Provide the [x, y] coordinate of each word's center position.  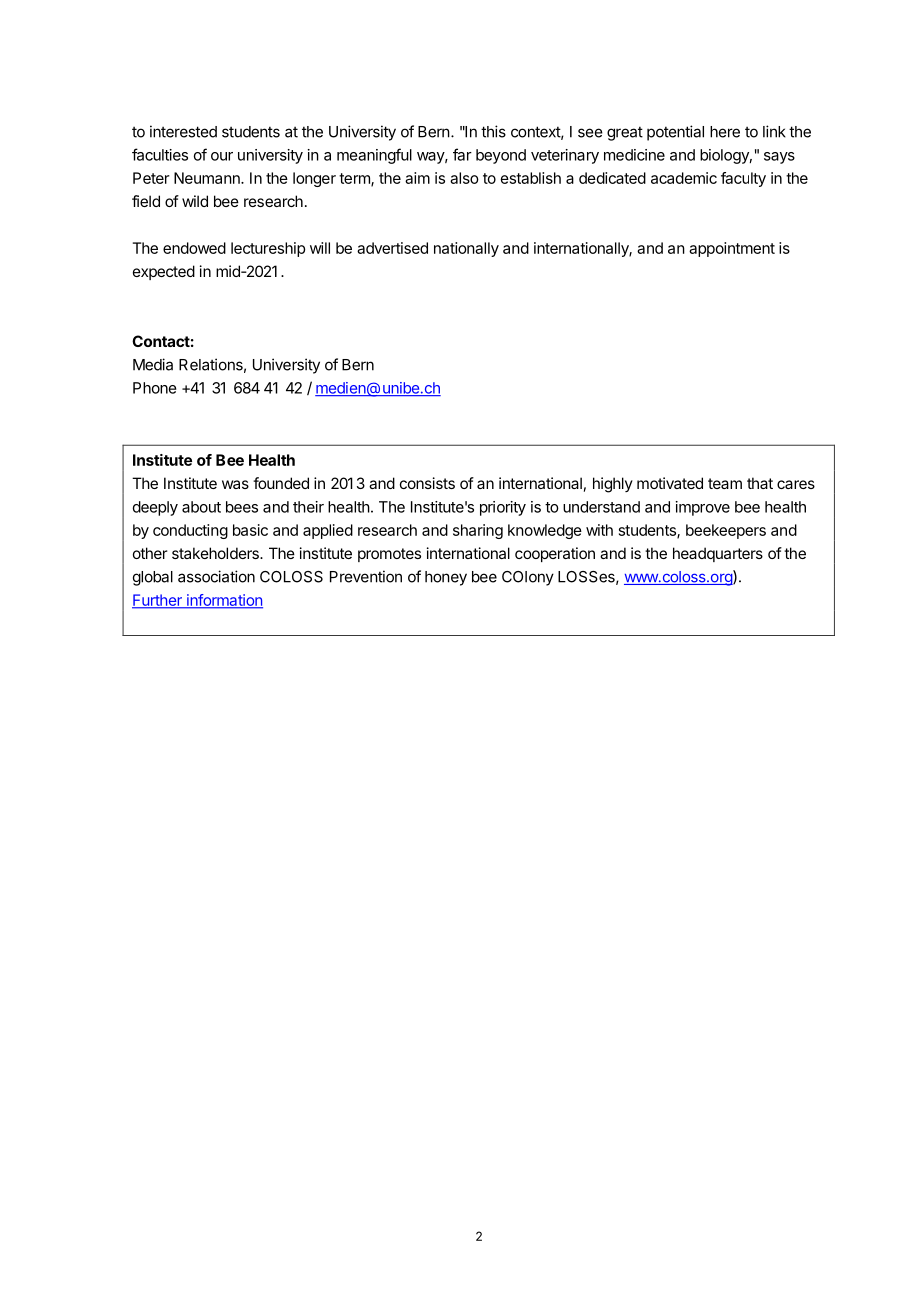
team [725, 483]
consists [427, 483]
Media [153, 364]
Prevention [366, 576]
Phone [155, 388]
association [216, 576]
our [222, 156]
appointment [732, 249]
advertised [392, 248]
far [462, 154]
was [235, 484]
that [760, 483]
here [725, 132]
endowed [194, 248]
